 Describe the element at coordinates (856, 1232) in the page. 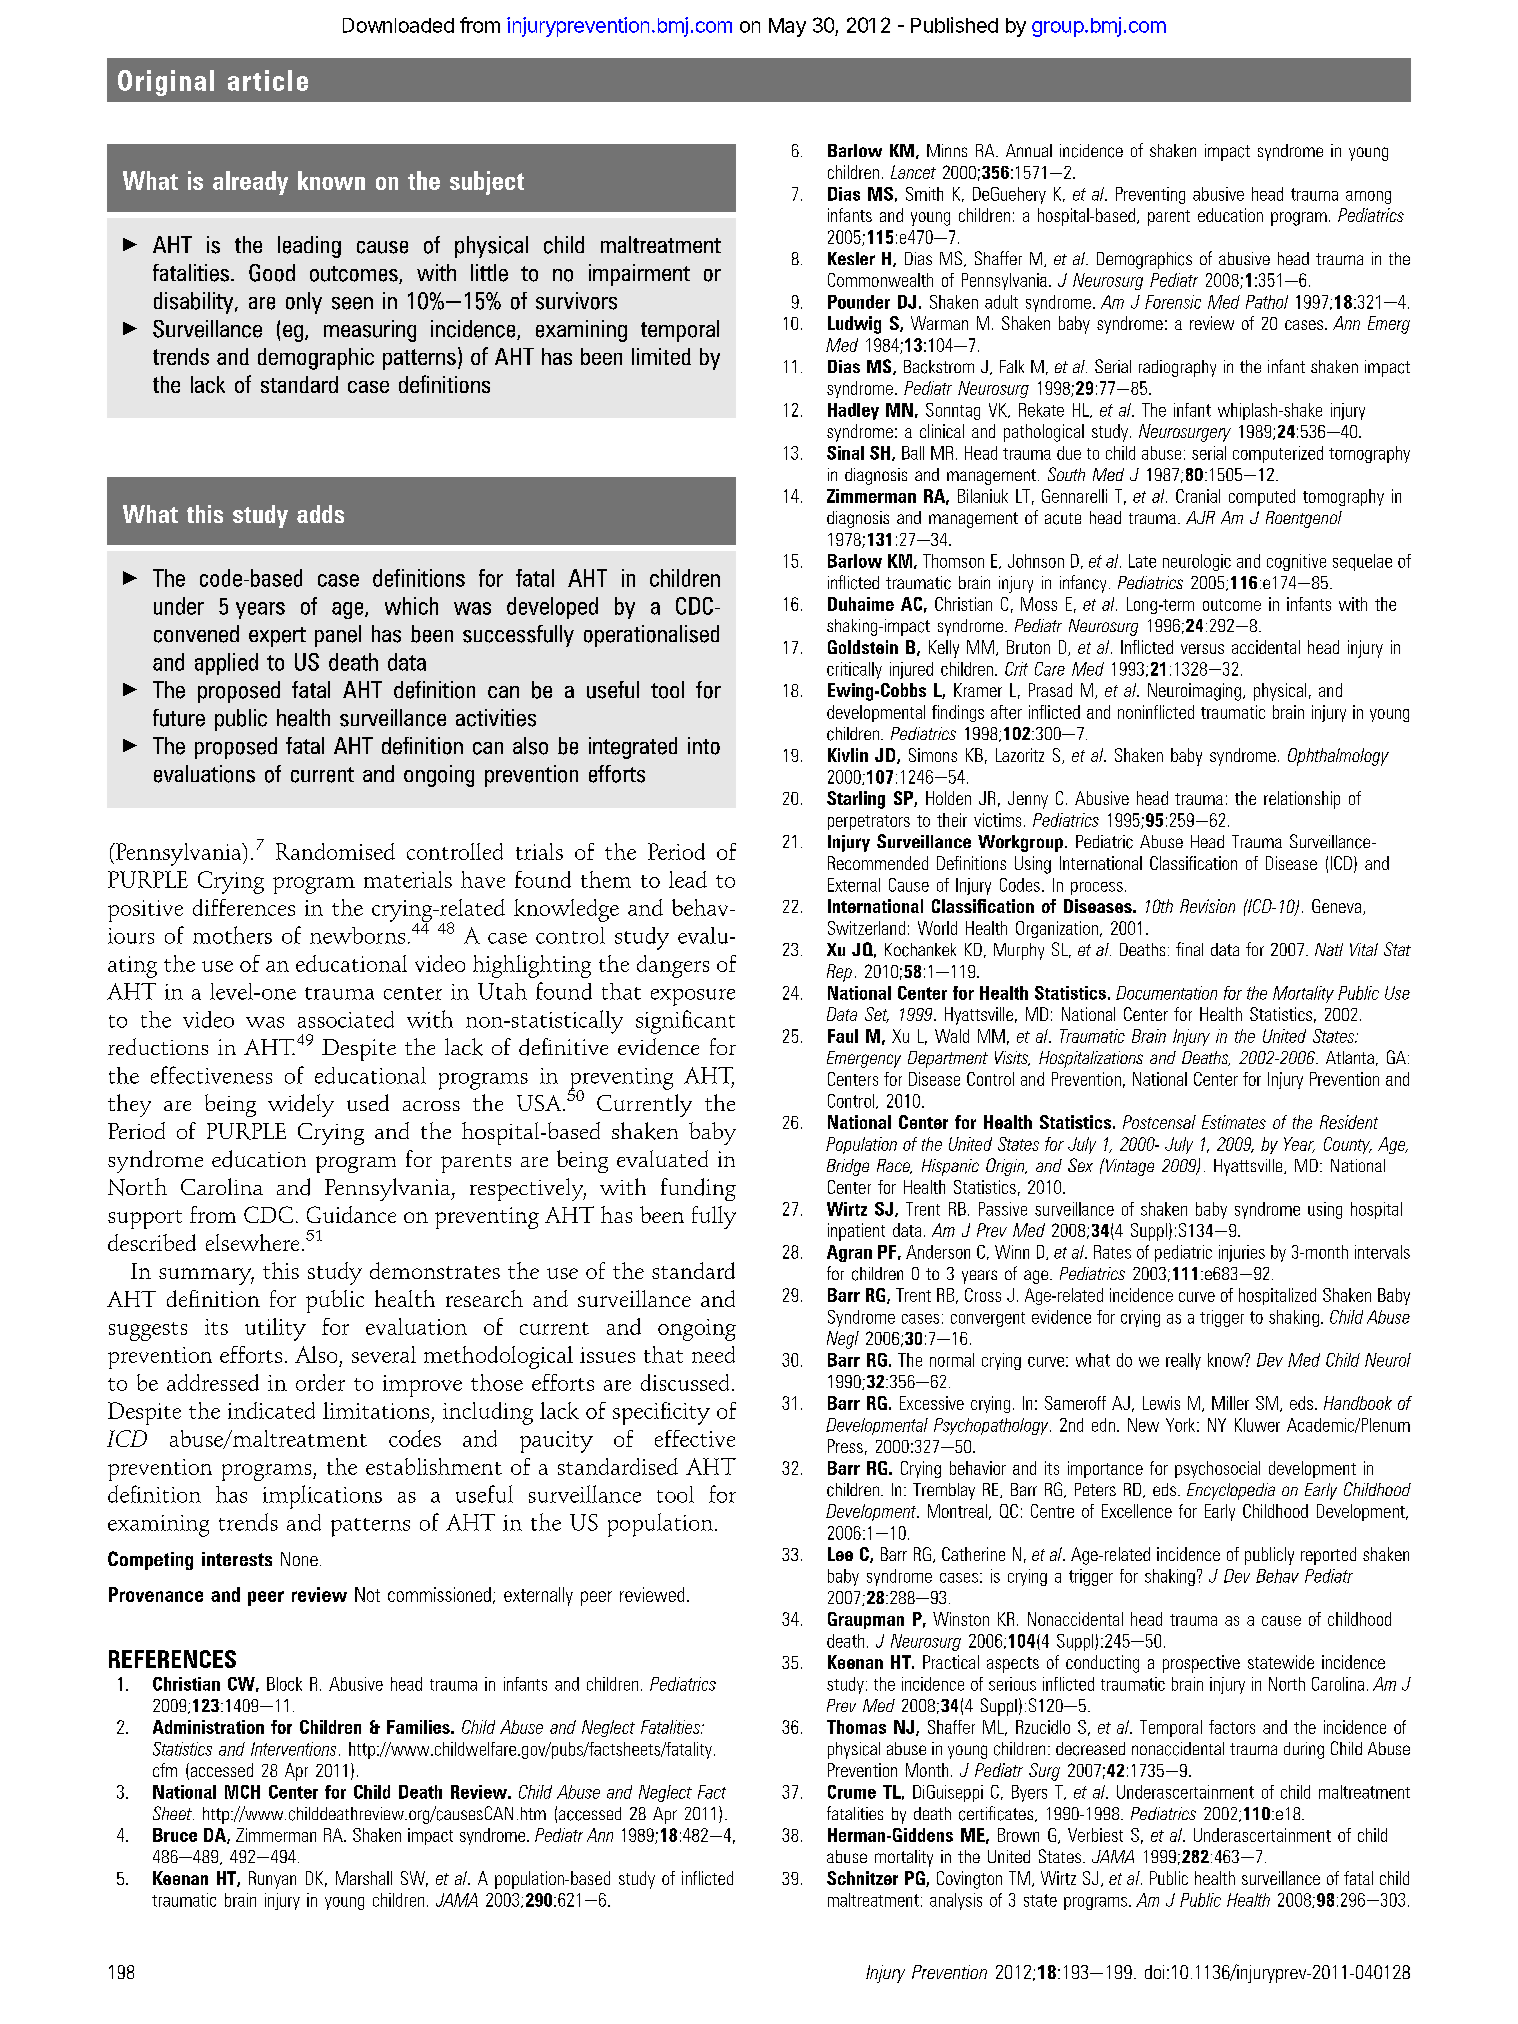

I see `inpatient` at that location.
